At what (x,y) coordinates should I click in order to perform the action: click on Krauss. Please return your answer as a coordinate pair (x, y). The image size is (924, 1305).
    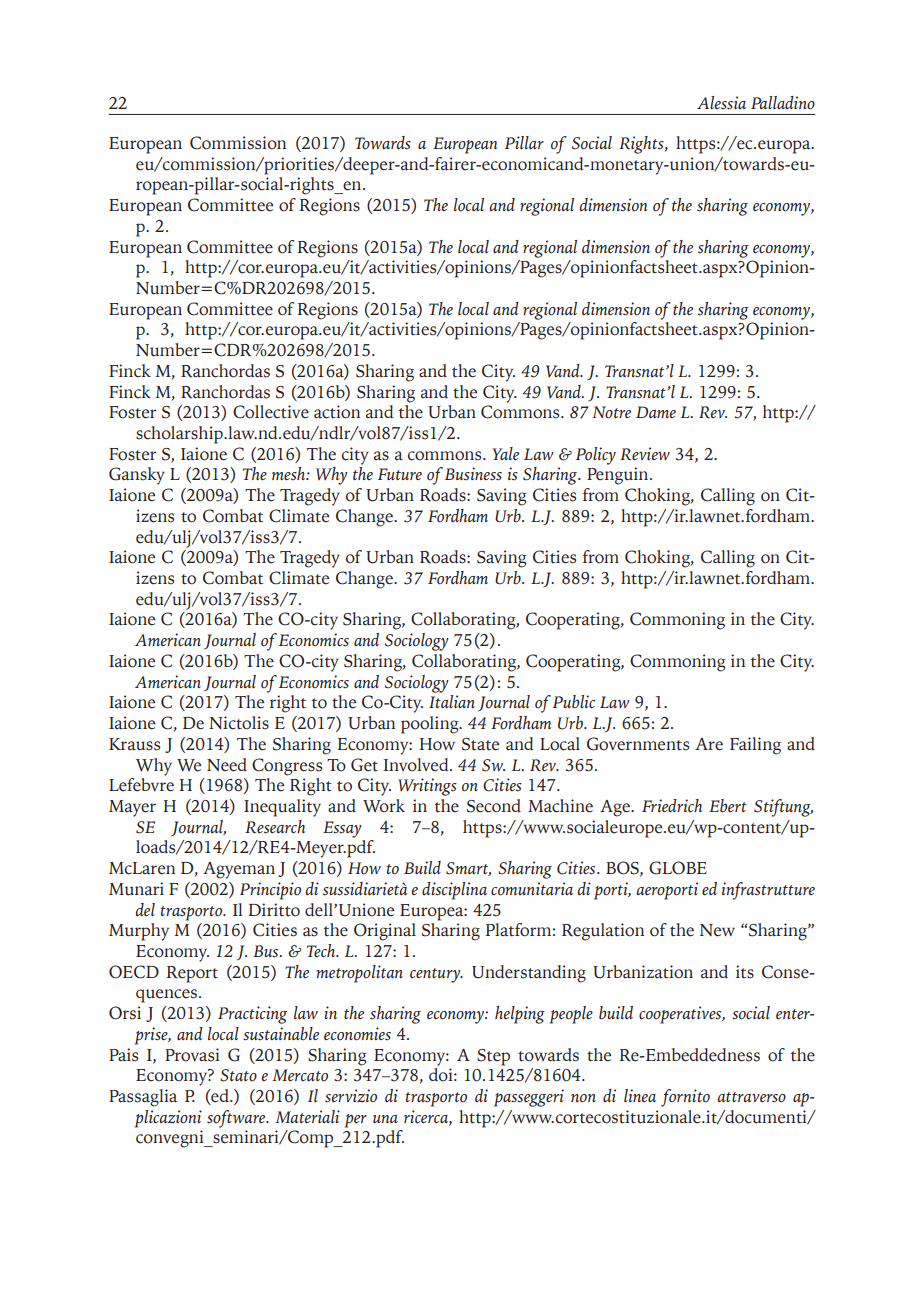
    Looking at the image, I should click on (134, 744).
